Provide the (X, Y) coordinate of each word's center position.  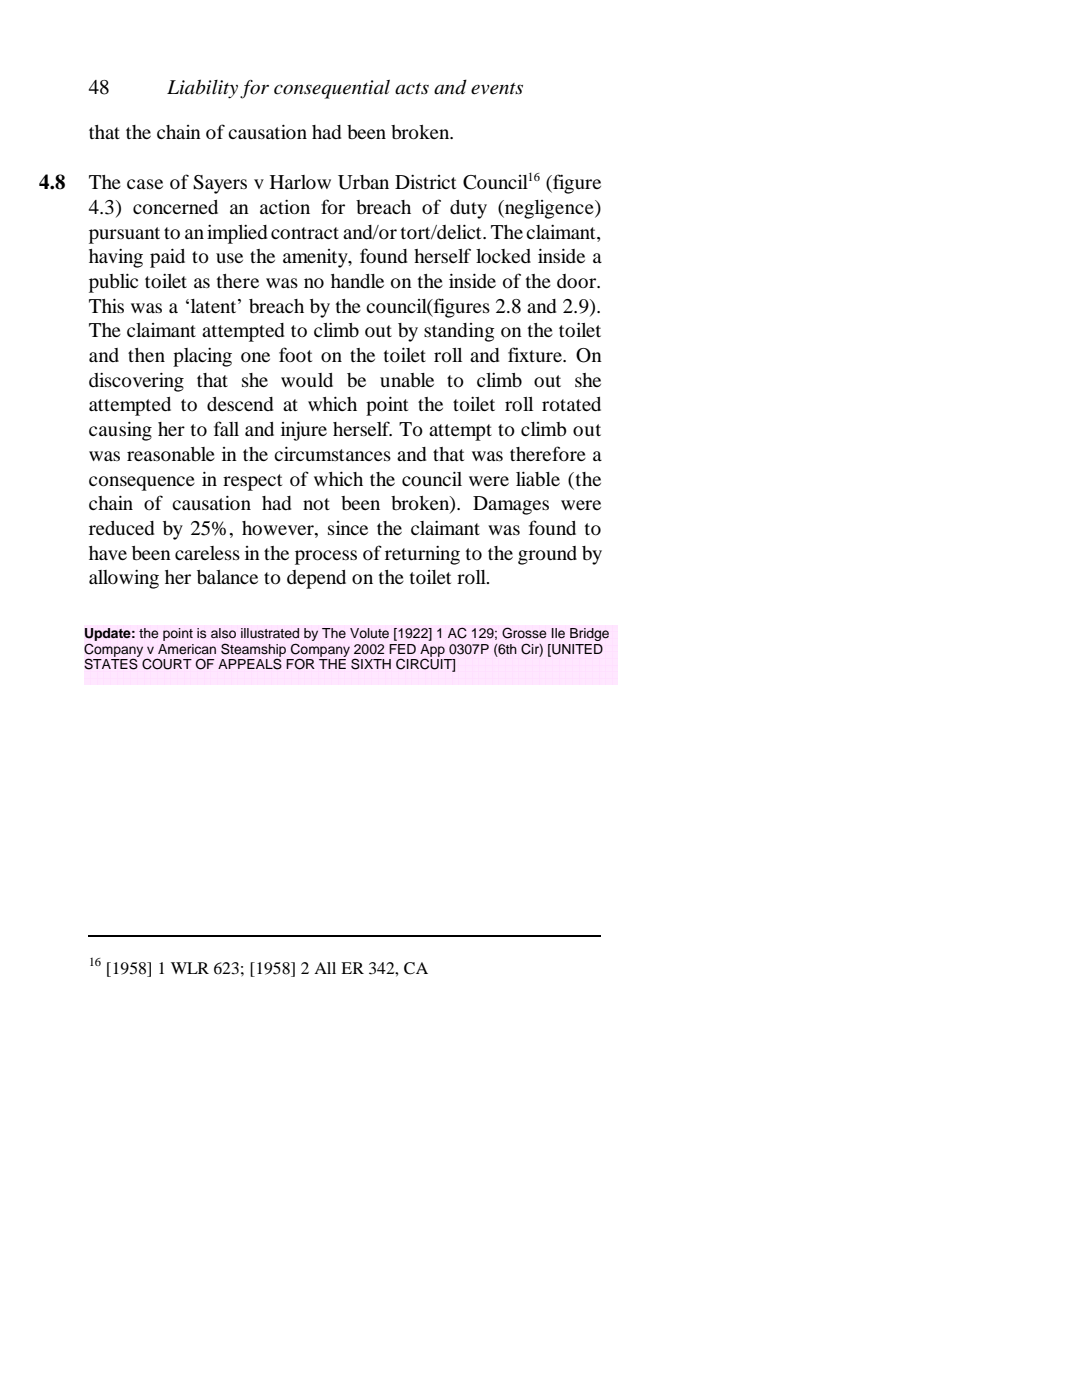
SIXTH (371, 664)
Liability (202, 89)
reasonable (171, 454)
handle (357, 281)
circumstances (332, 453)
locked (503, 256)
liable (538, 478)
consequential (332, 89)
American (187, 649)
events (497, 89)
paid (167, 258)
